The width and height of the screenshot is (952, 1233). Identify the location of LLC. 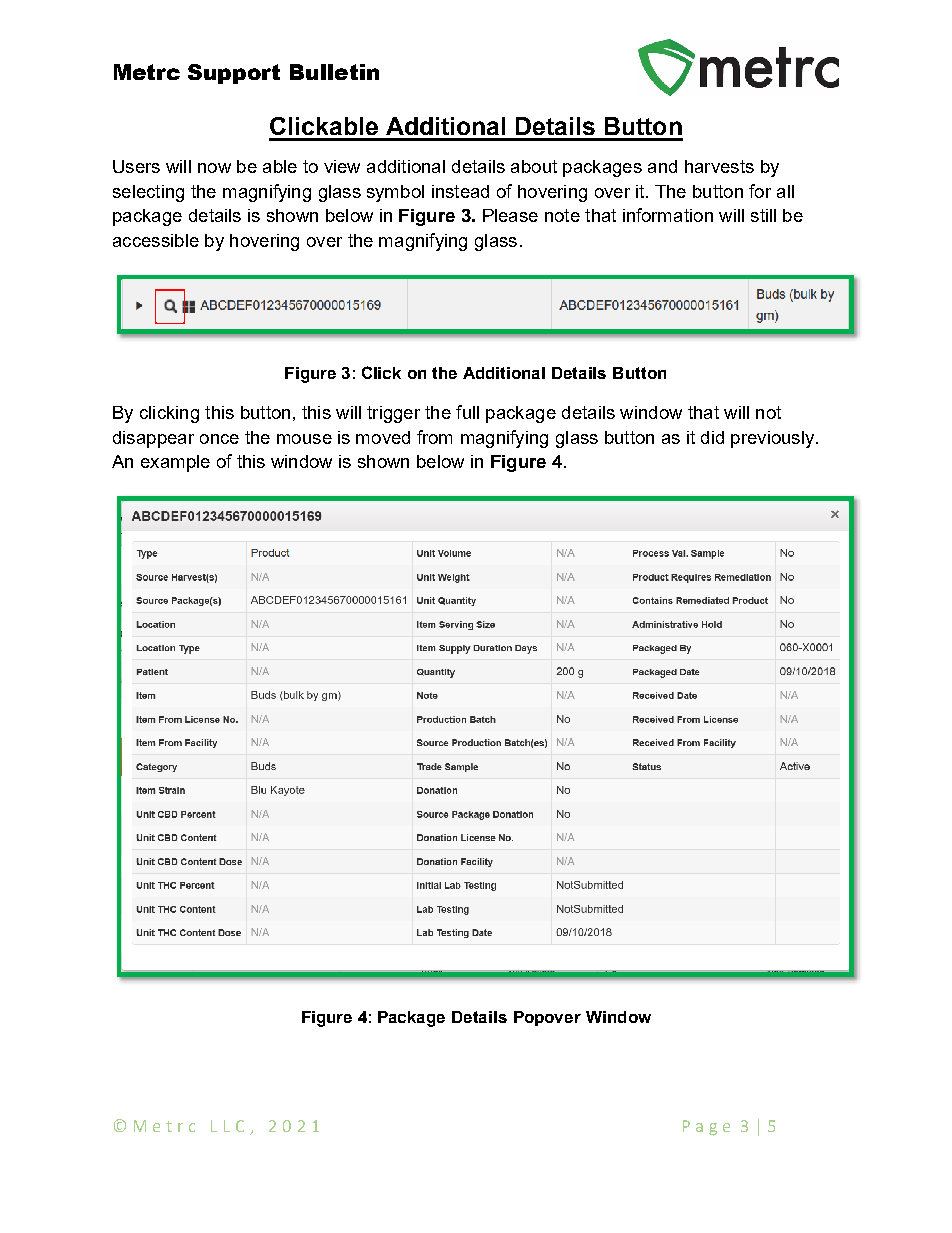
(227, 1126).
